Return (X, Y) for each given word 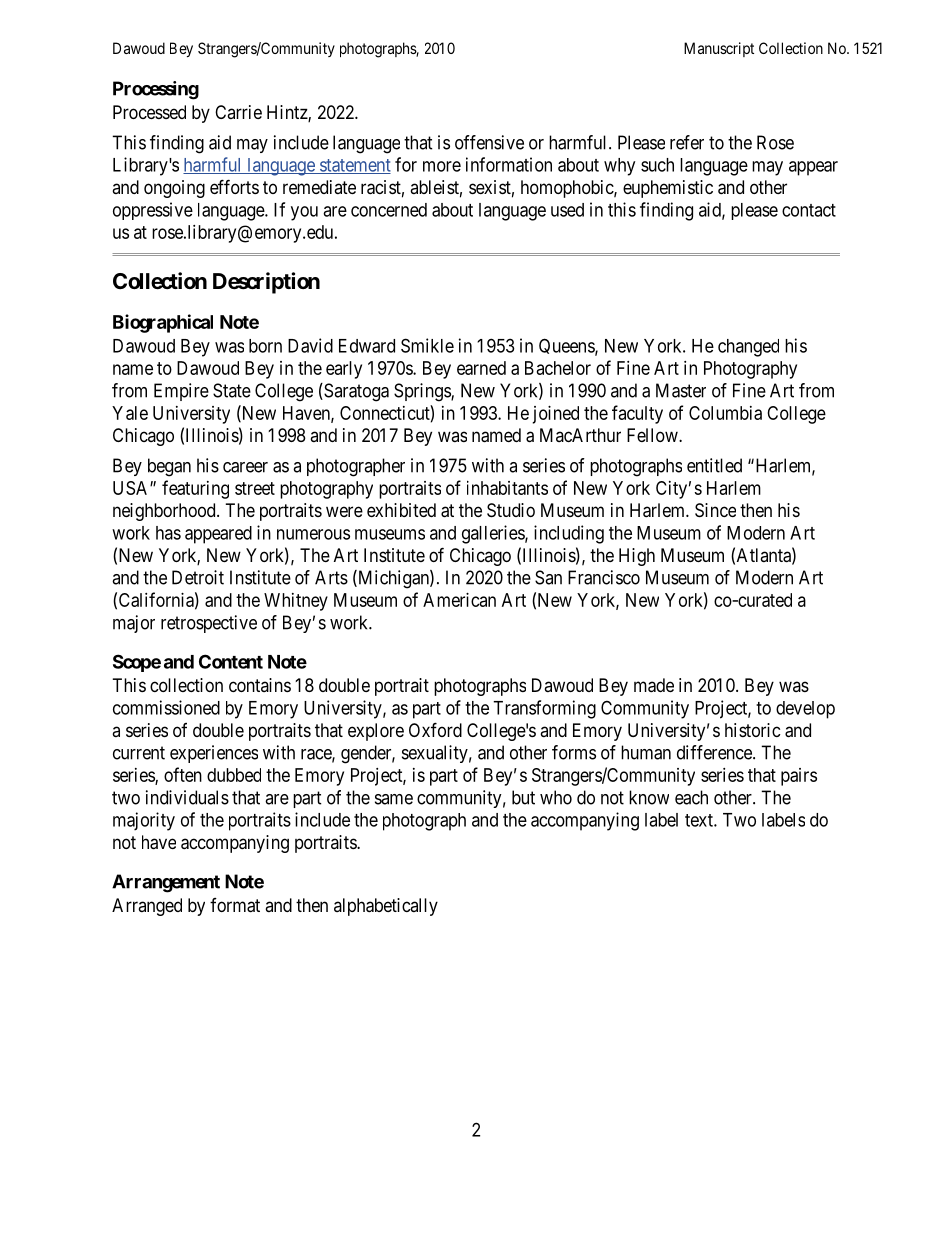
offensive (489, 142)
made (654, 685)
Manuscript (719, 49)
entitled (714, 465)
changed (748, 348)
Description (266, 283)
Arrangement (166, 883)
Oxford (435, 729)
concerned (389, 210)
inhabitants (507, 488)
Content (231, 661)
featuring (195, 489)
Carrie (238, 112)
